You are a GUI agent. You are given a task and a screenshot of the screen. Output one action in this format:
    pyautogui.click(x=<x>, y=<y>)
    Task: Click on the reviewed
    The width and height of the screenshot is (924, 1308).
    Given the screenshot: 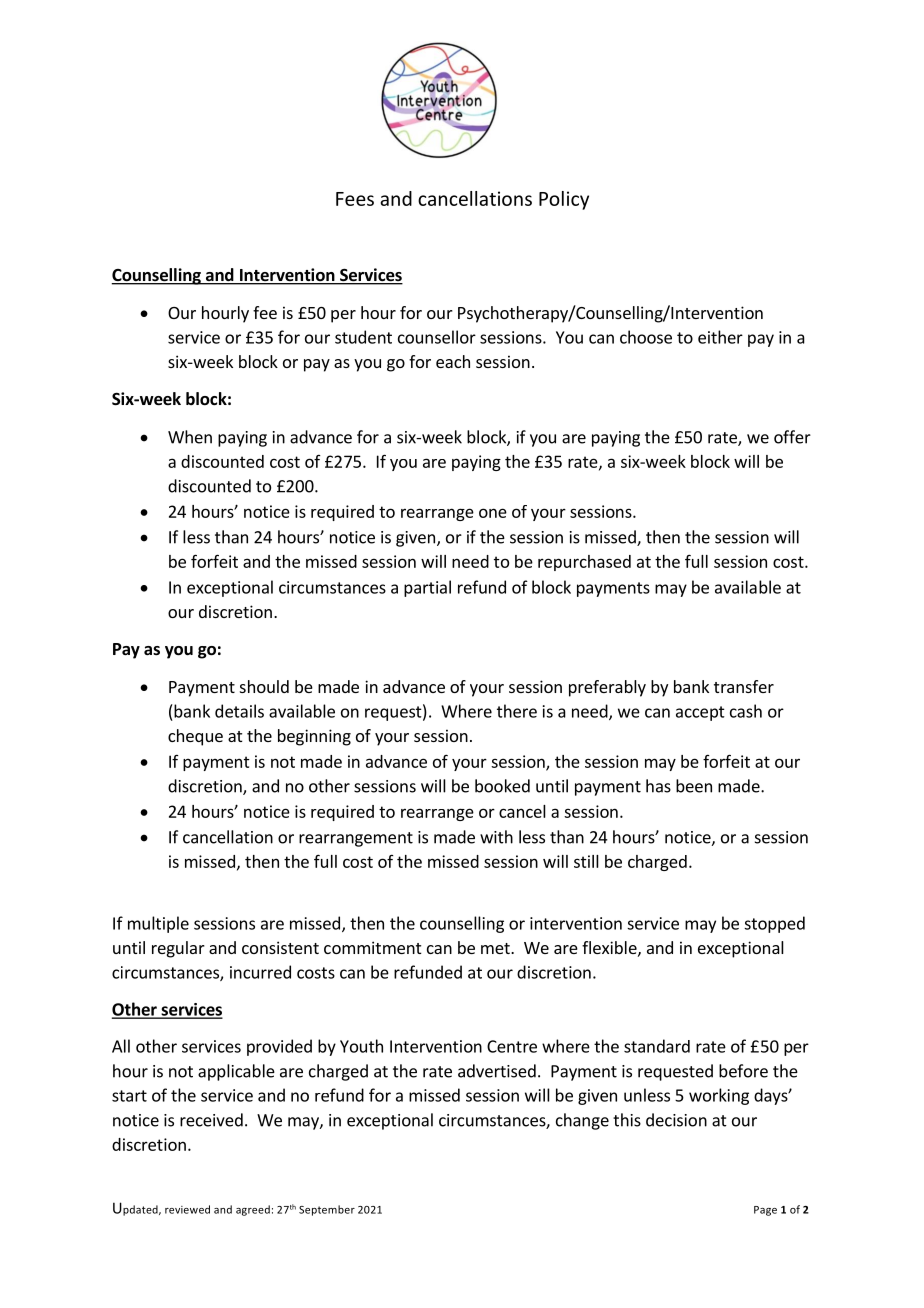 What is the action you would take?
    pyautogui.click(x=187, y=1209)
